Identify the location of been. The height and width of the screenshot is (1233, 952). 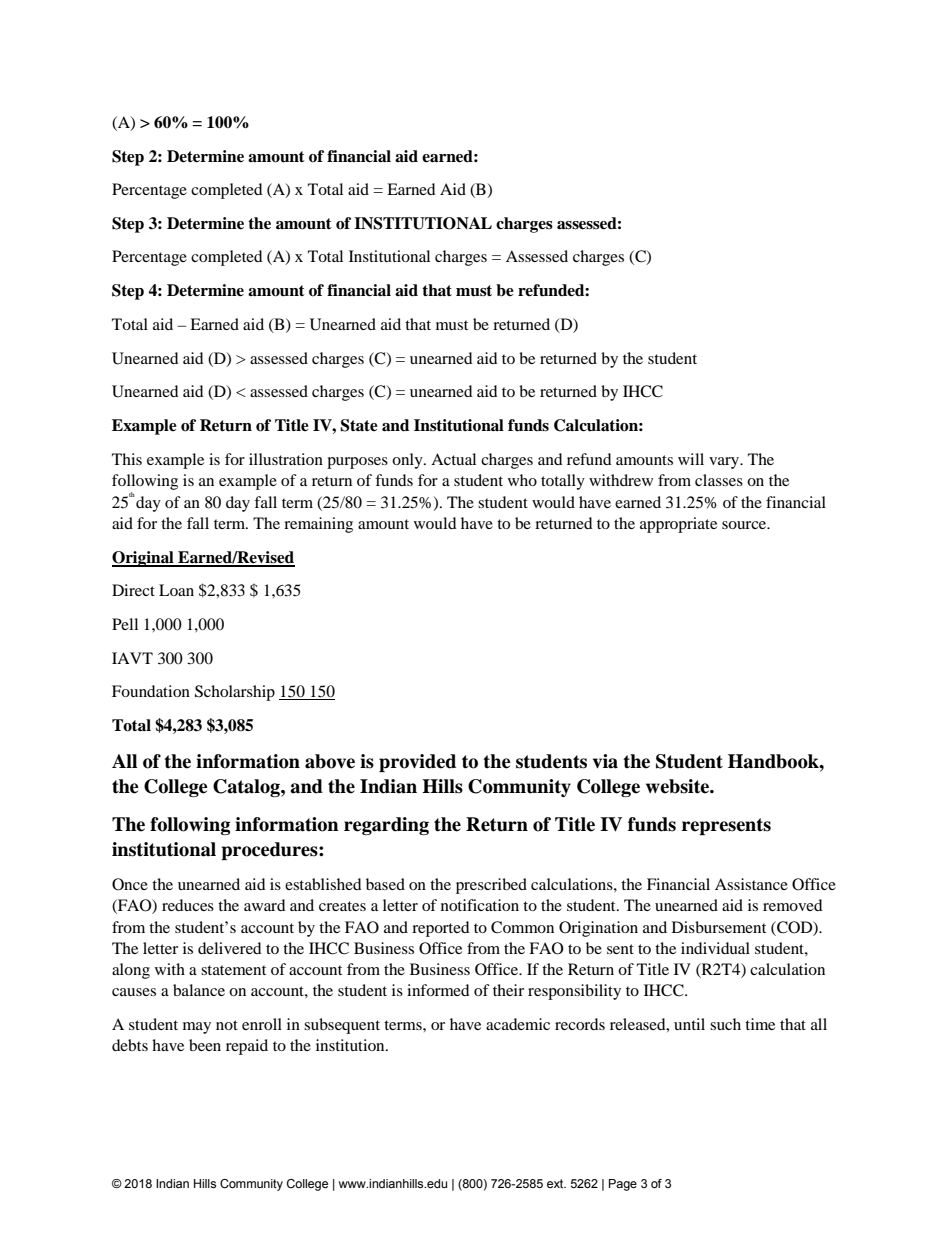
(205, 1045).
